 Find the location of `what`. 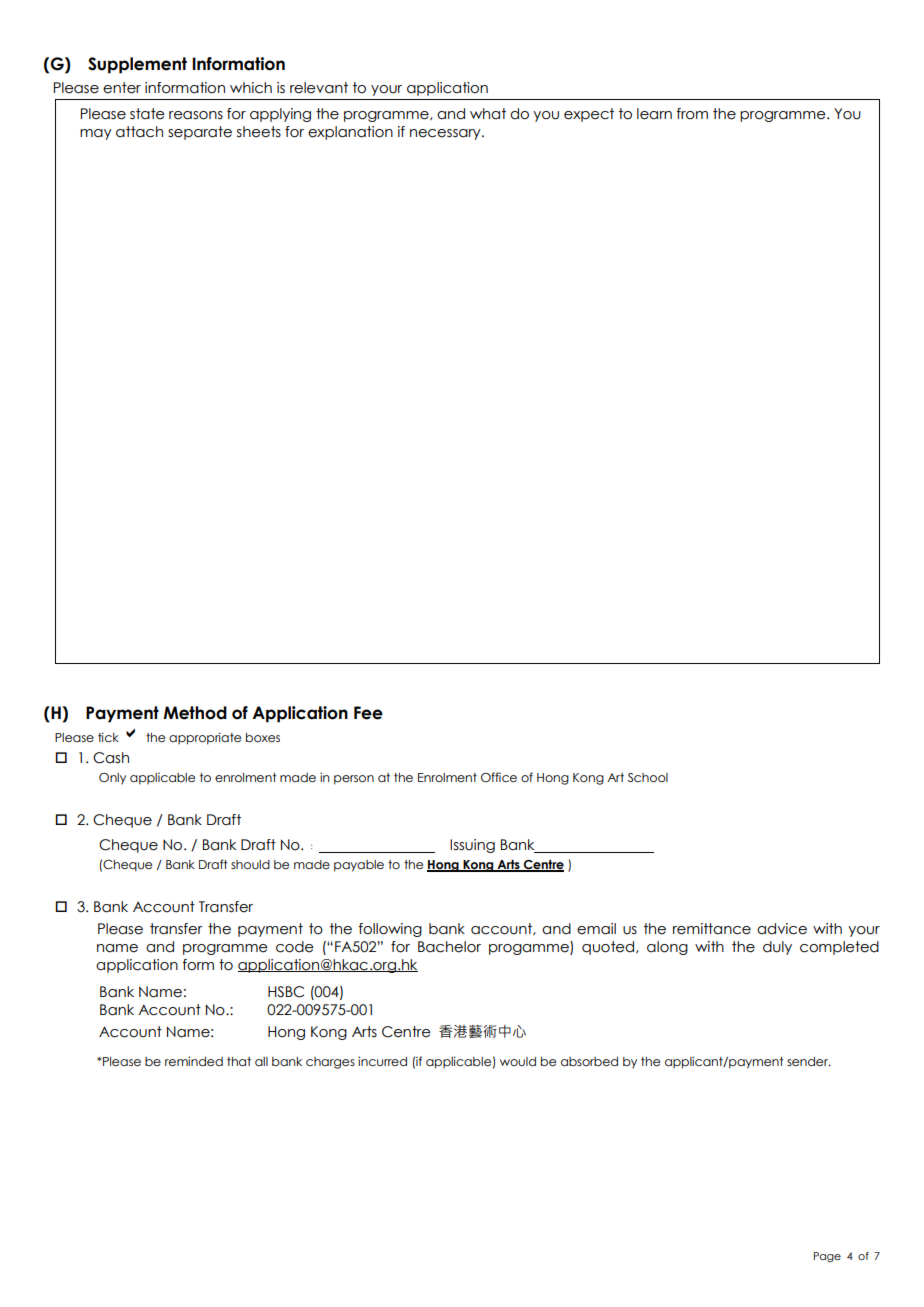

what is located at coordinates (488, 114).
